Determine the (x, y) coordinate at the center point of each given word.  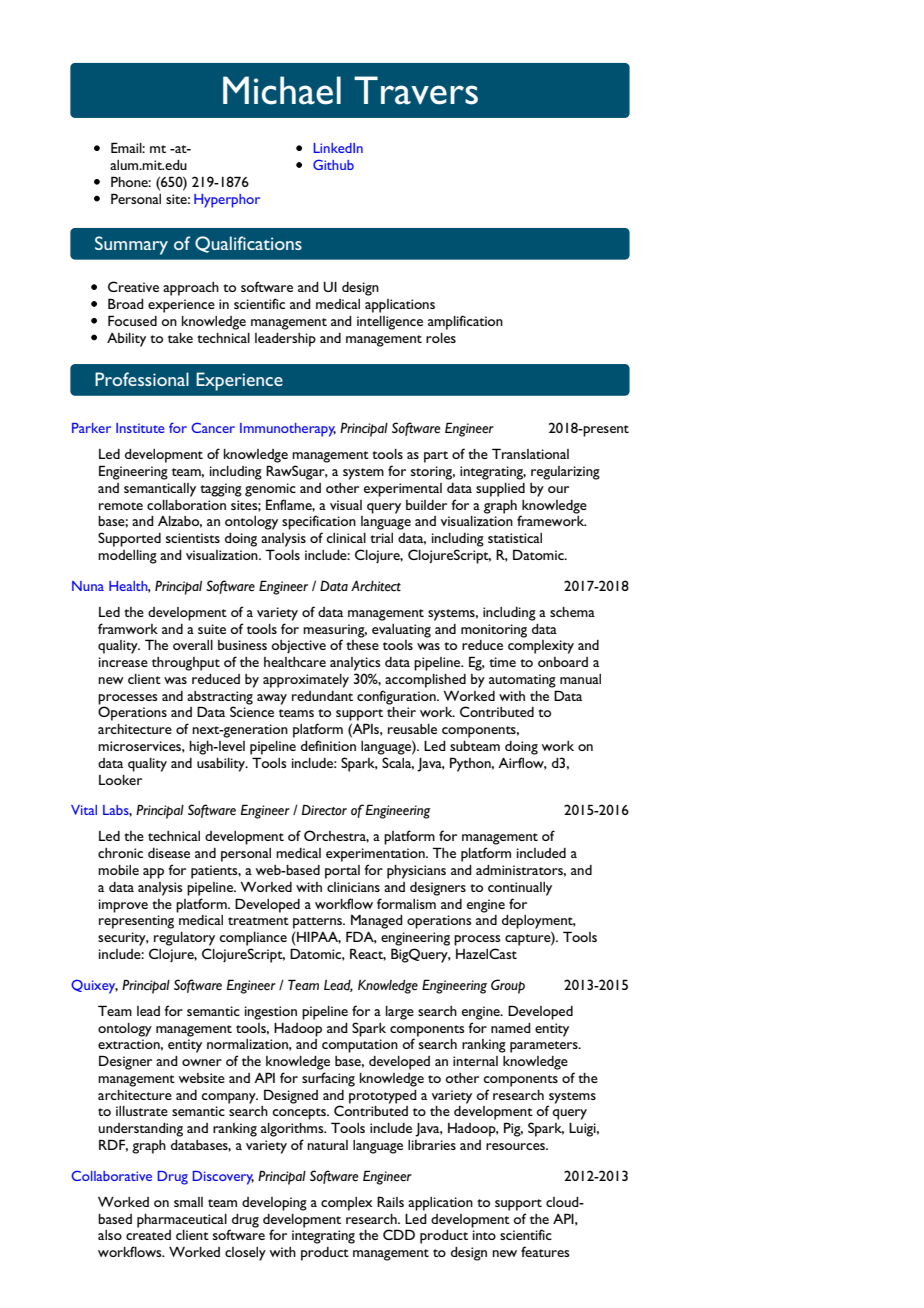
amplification (465, 322)
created (148, 1235)
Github (333, 164)
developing (274, 1204)
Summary (131, 245)
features (545, 1251)
